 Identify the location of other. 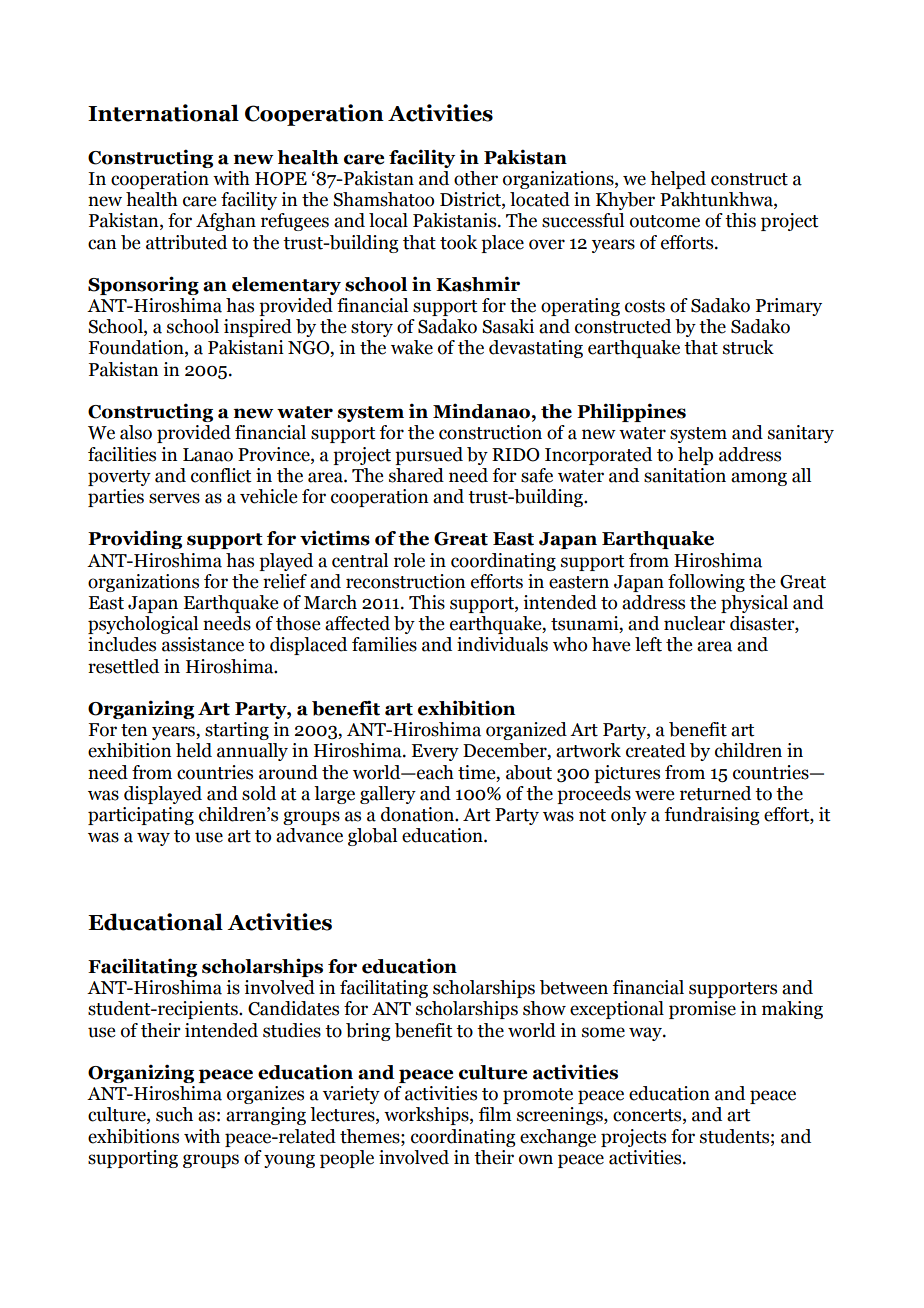
(476, 178).
